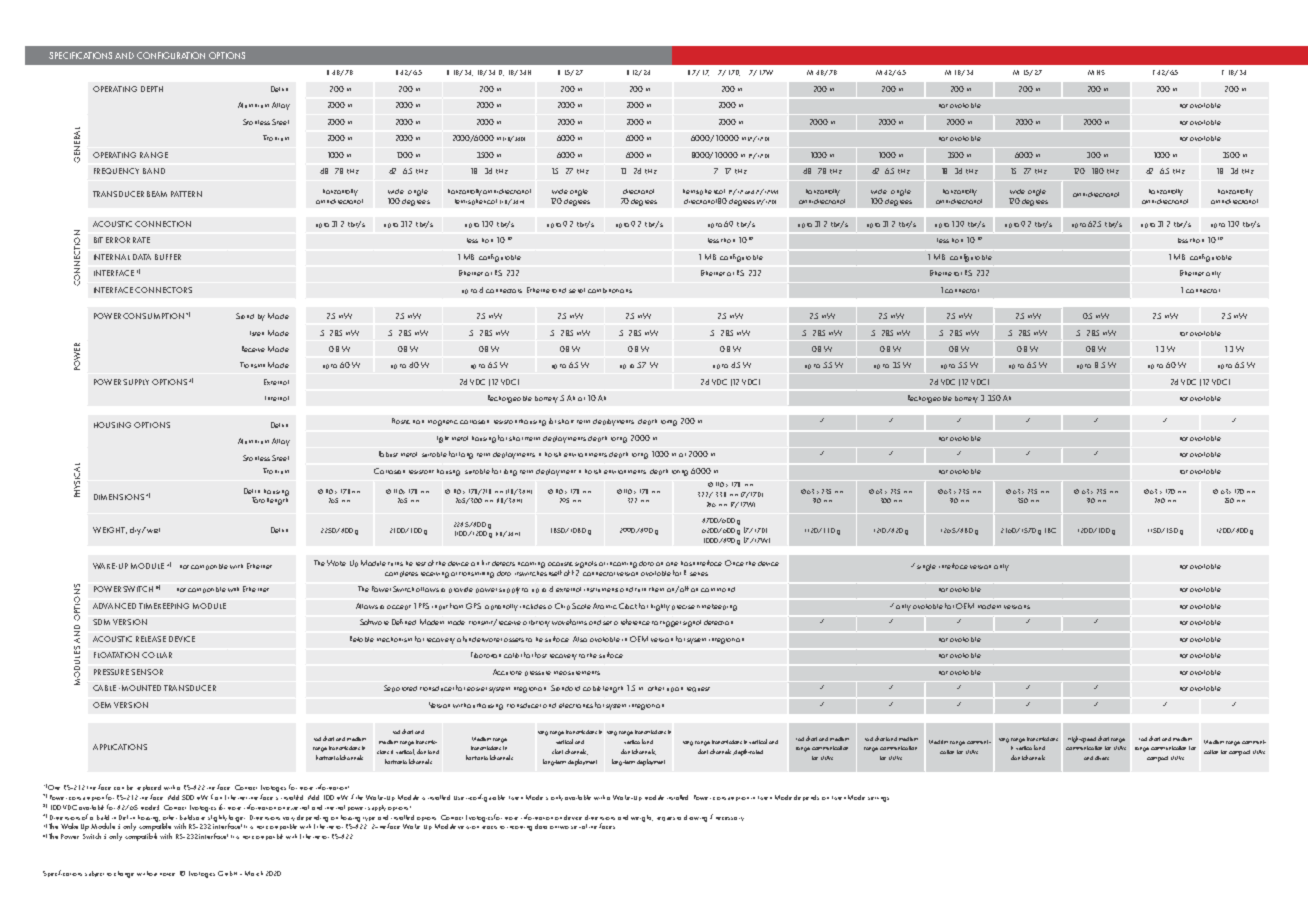 The image size is (1308, 924). Describe the element at coordinates (577, 673) in the document. I see `measurements` at that location.
